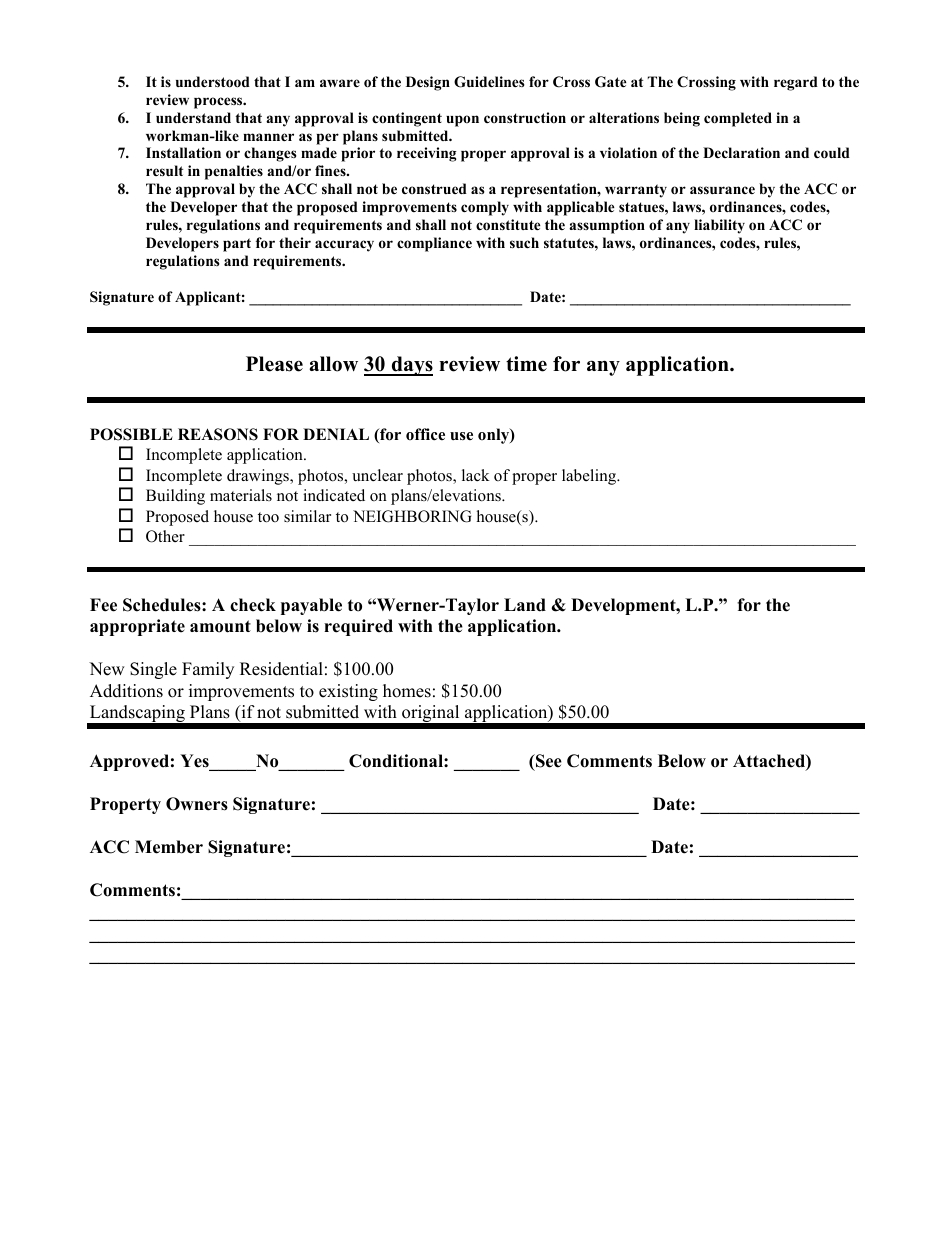 This screenshot has width=952, height=1233. What do you see at coordinates (548, 761) in the screenshot?
I see `See` at bounding box center [548, 761].
